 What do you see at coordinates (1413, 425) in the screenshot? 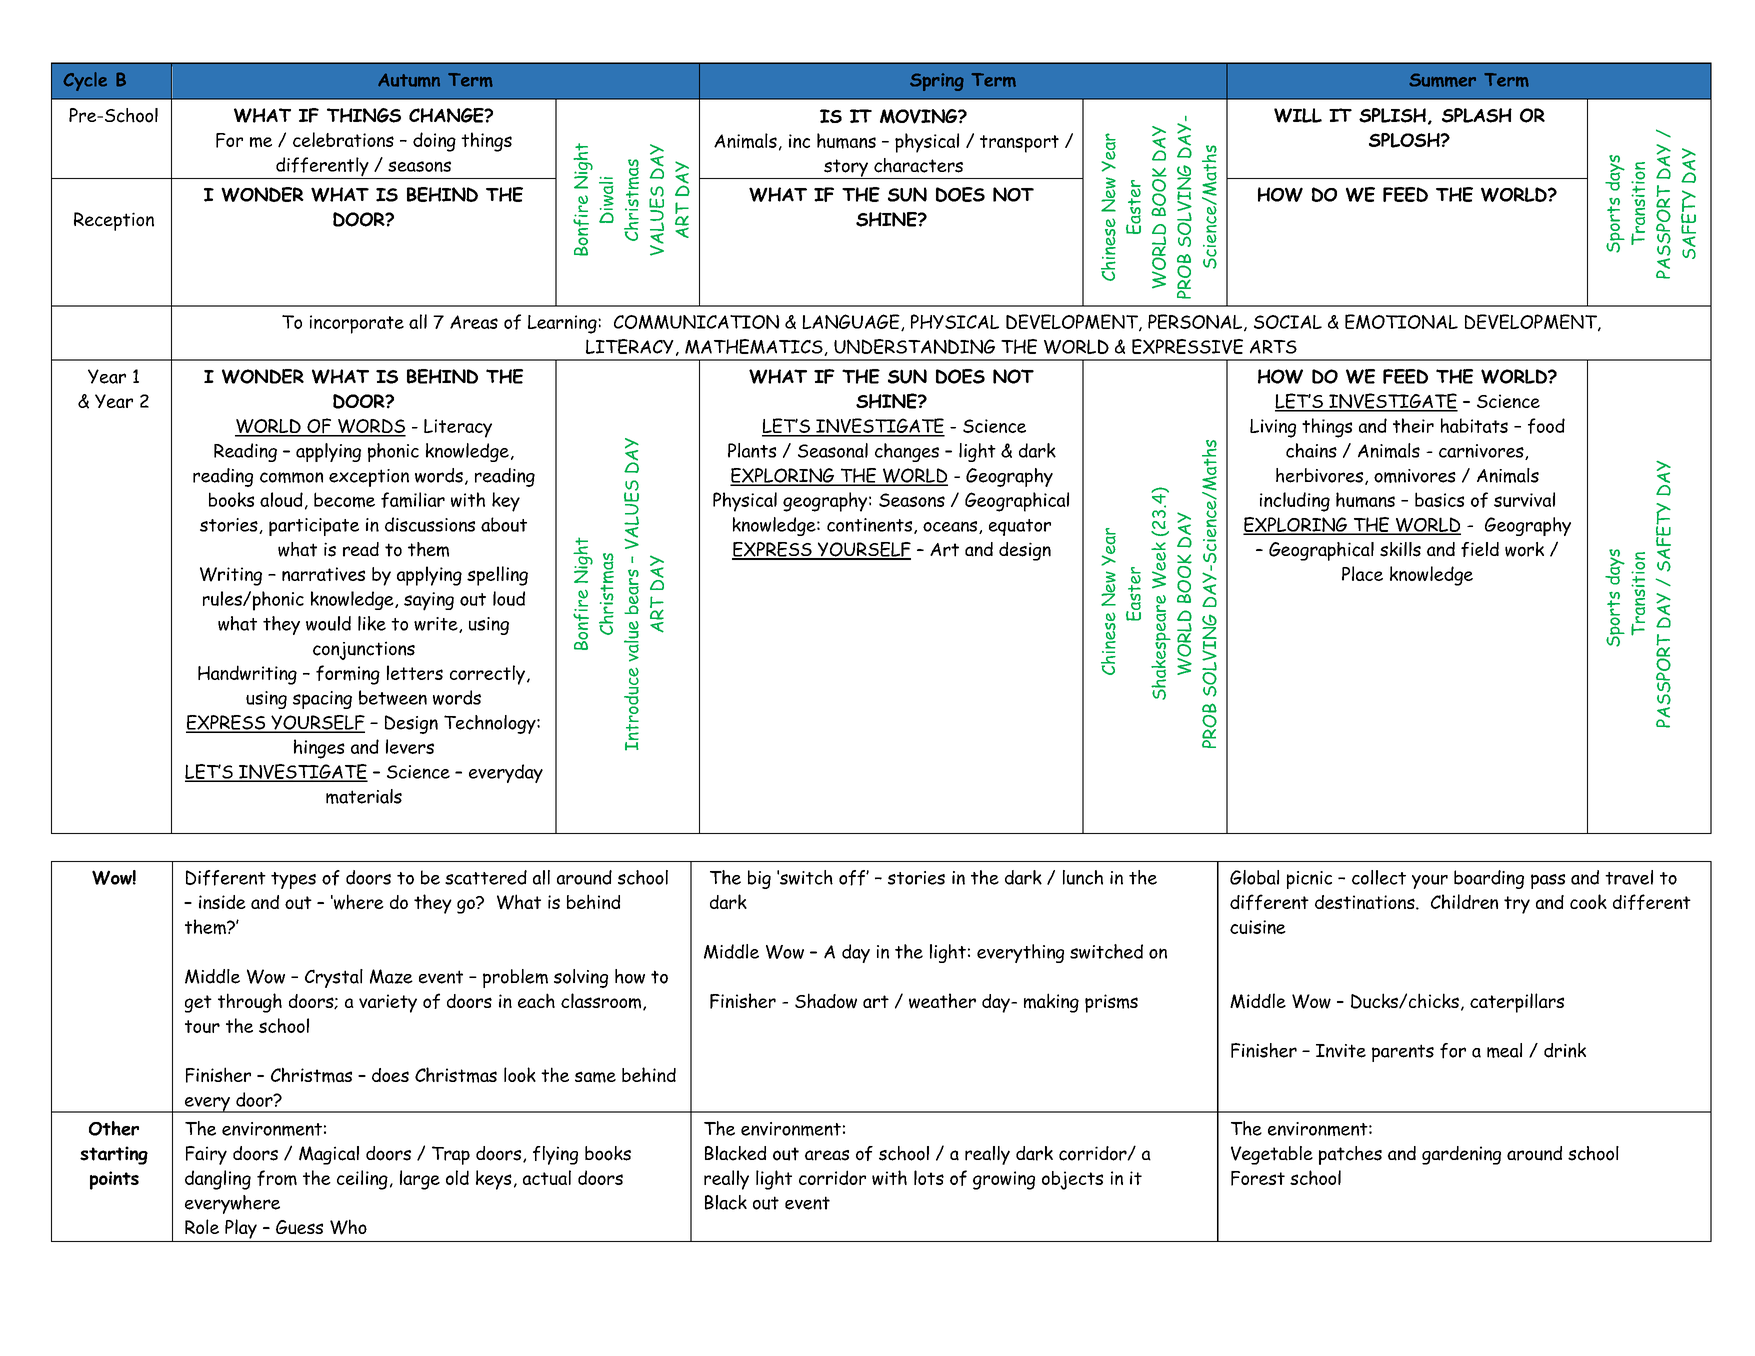
I see `their` at bounding box center [1413, 425].
